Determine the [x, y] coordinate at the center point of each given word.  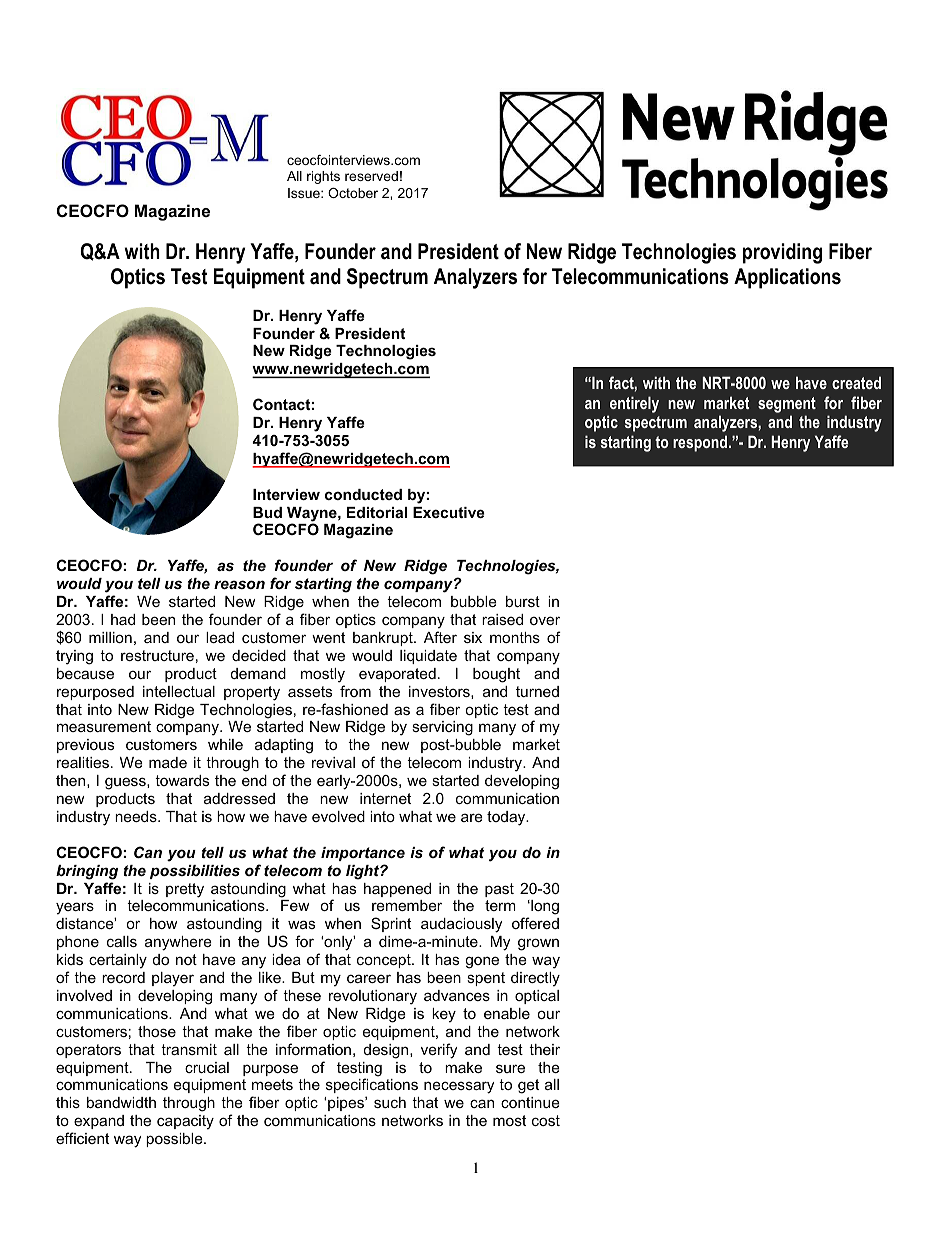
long [544, 907]
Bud [267, 512]
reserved [371, 176]
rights [323, 177]
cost [546, 1120]
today [507, 818]
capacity [185, 1122]
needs [137, 816]
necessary [459, 1087]
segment [787, 405]
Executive [449, 512]
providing [782, 253]
